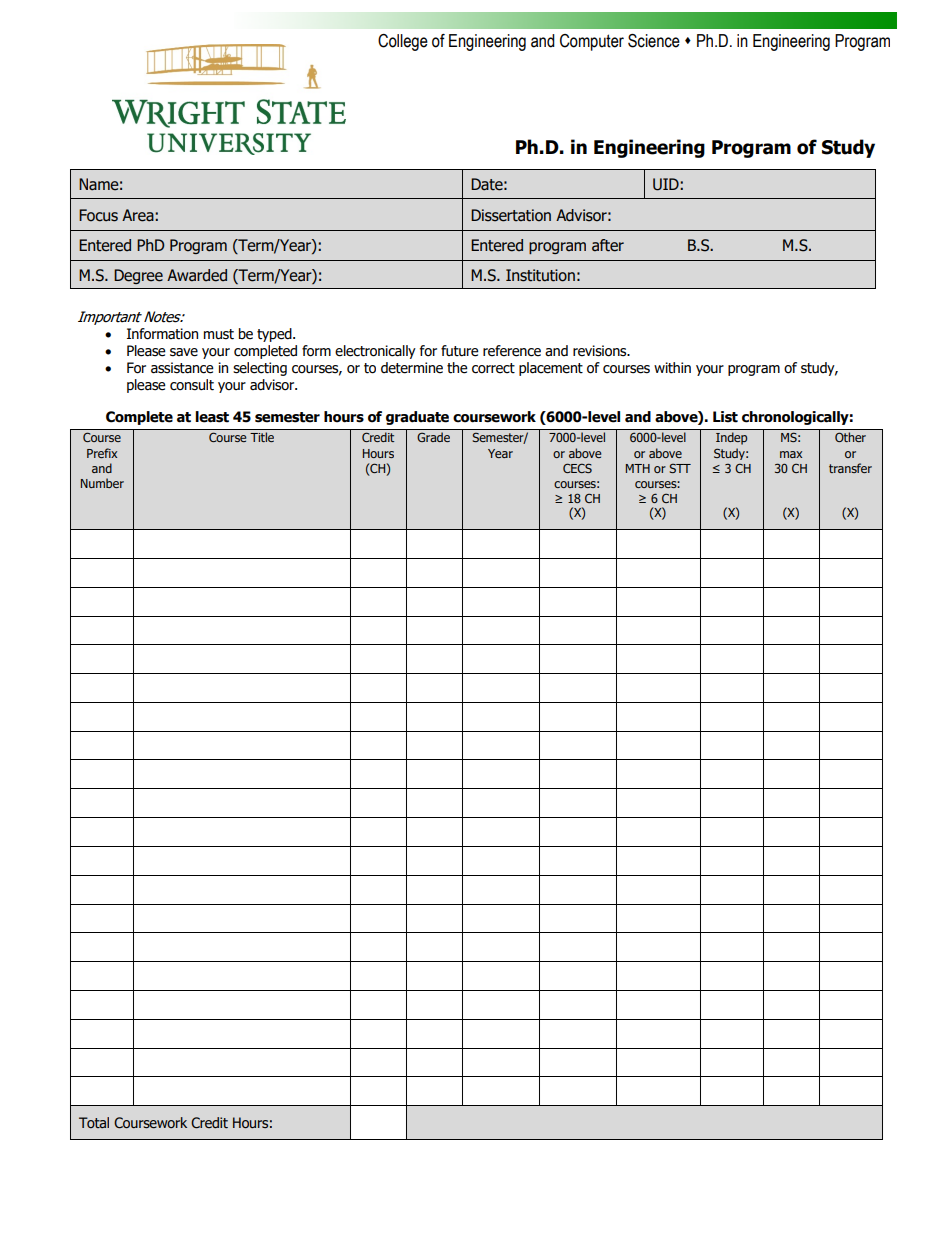  Describe the element at coordinates (94, 1122) in the page. I see `Total` at that location.
